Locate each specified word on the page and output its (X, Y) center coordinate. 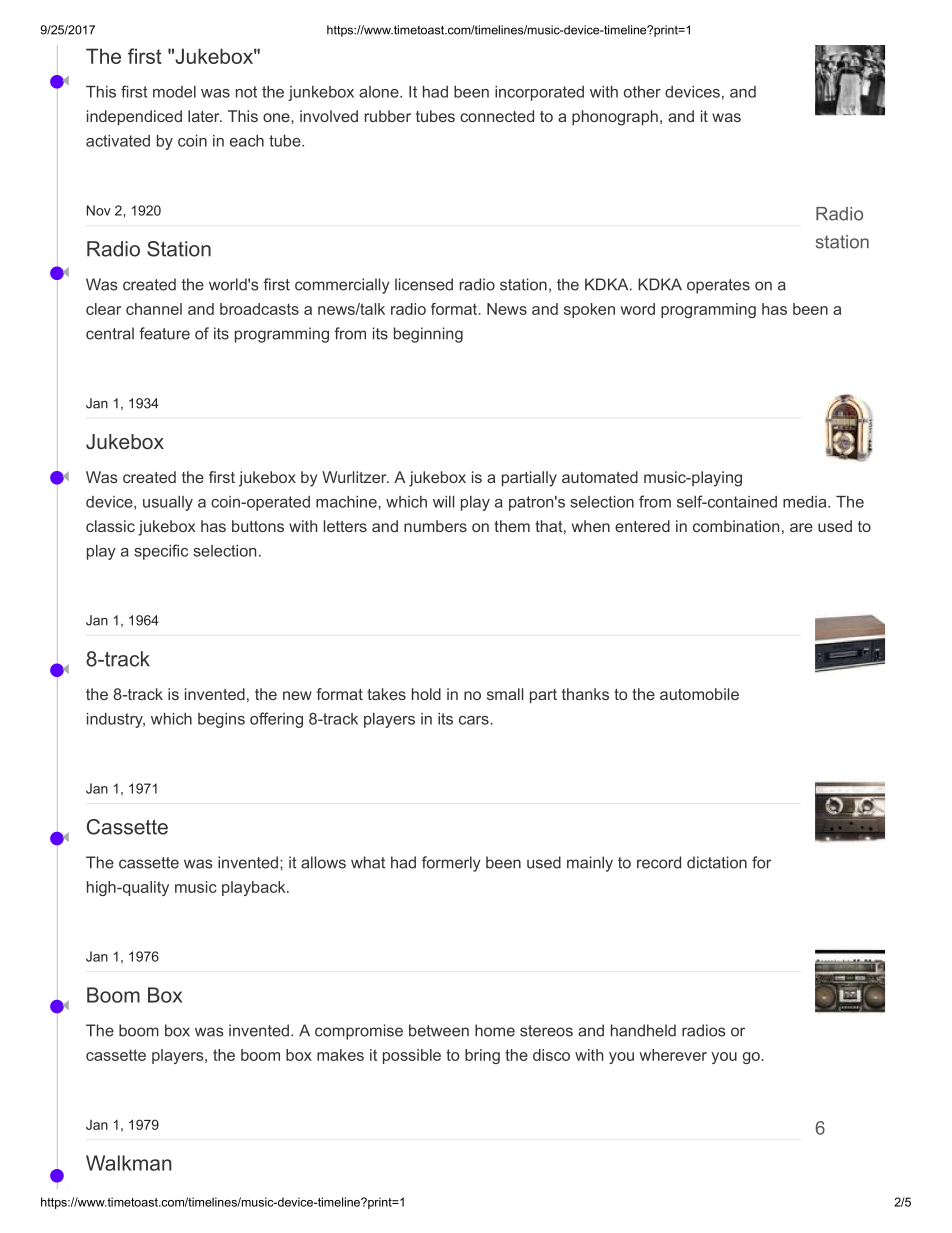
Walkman (128, 1163)
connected (497, 116)
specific (161, 552)
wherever (673, 1055)
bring (482, 1056)
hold (426, 694)
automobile (699, 694)
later (205, 116)
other (642, 92)
